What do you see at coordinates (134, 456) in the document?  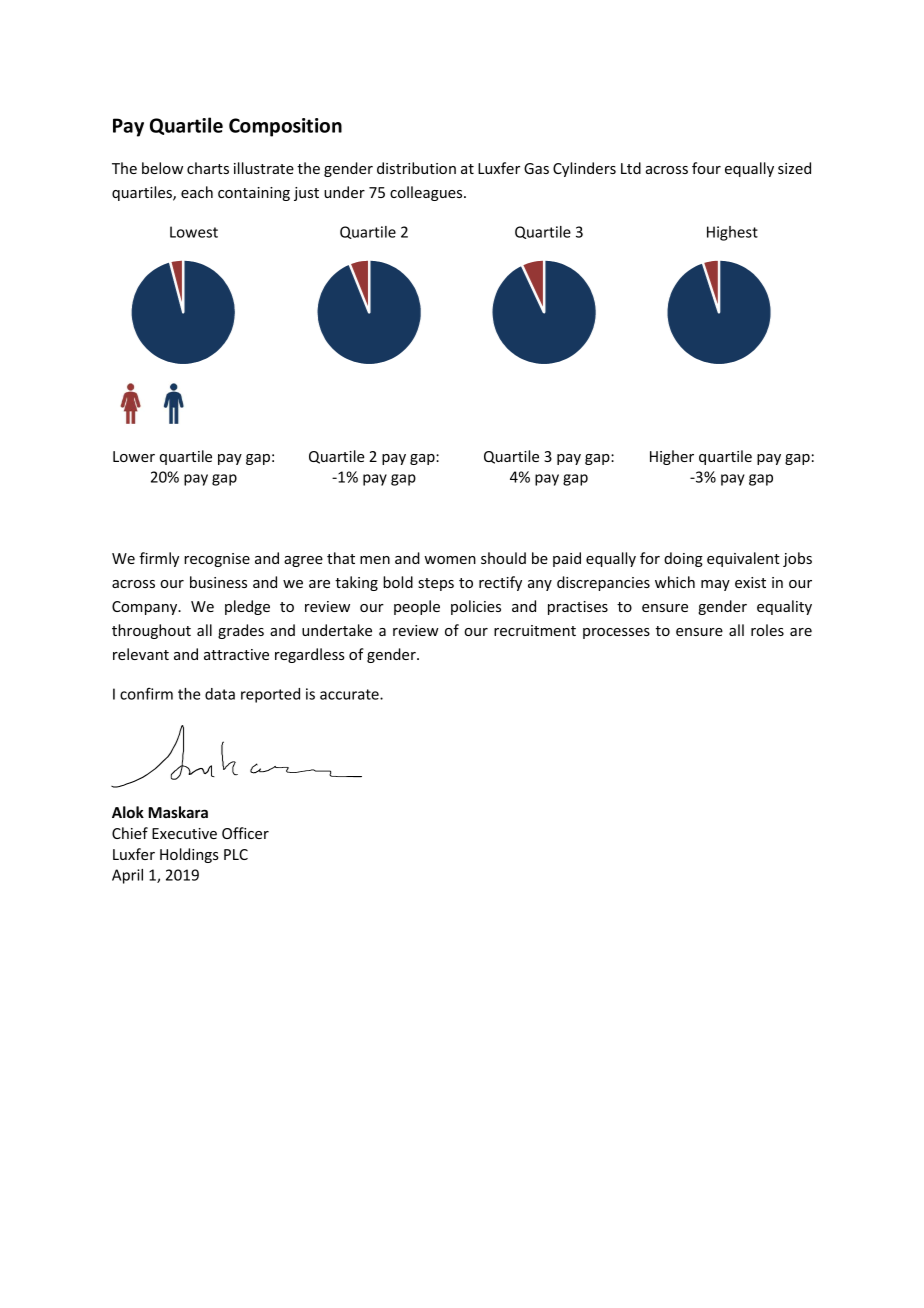 I see `Lower` at bounding box center [134, 456].
